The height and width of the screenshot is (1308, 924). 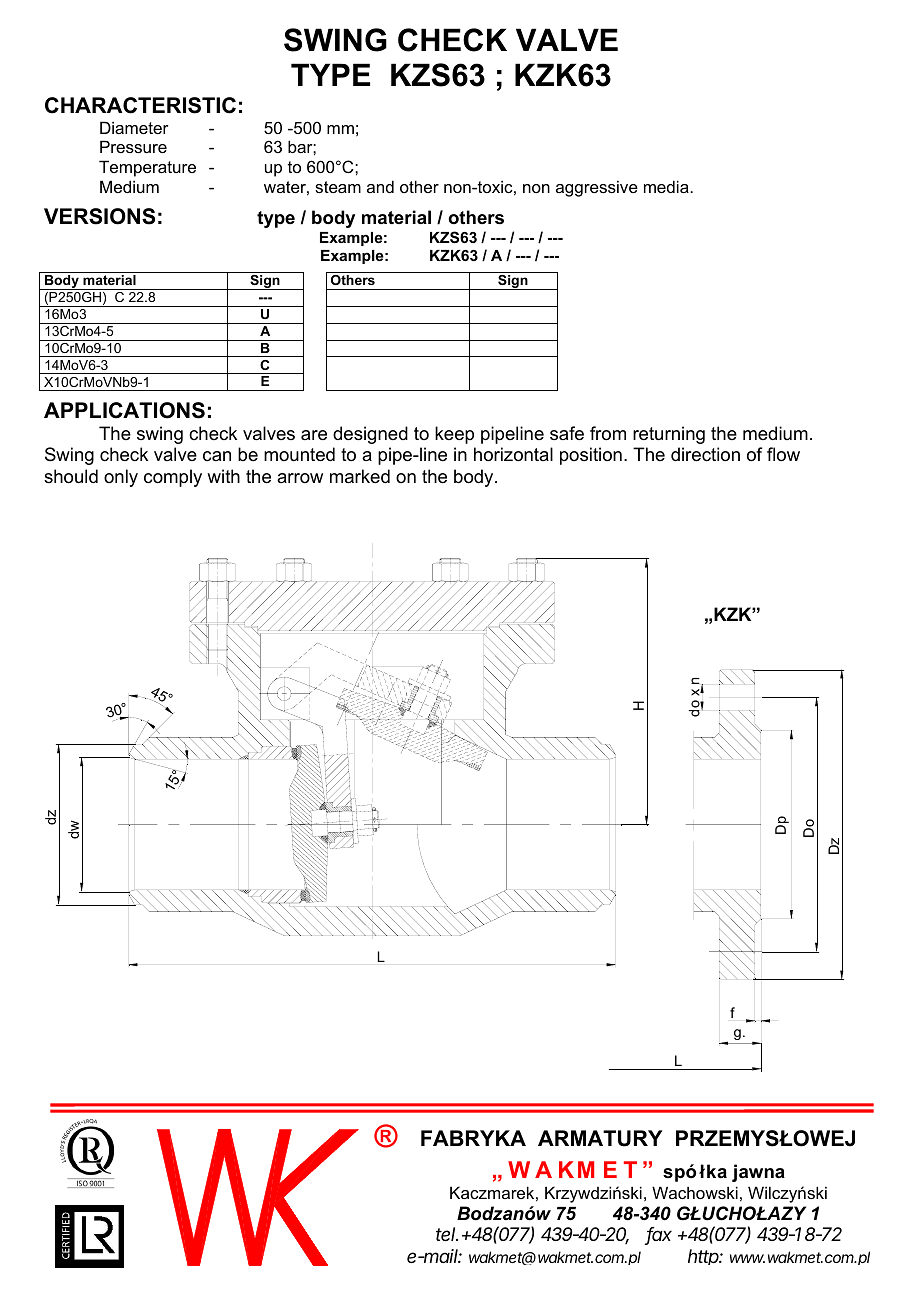 I want to click on flow, so click(x=783, y=454).
